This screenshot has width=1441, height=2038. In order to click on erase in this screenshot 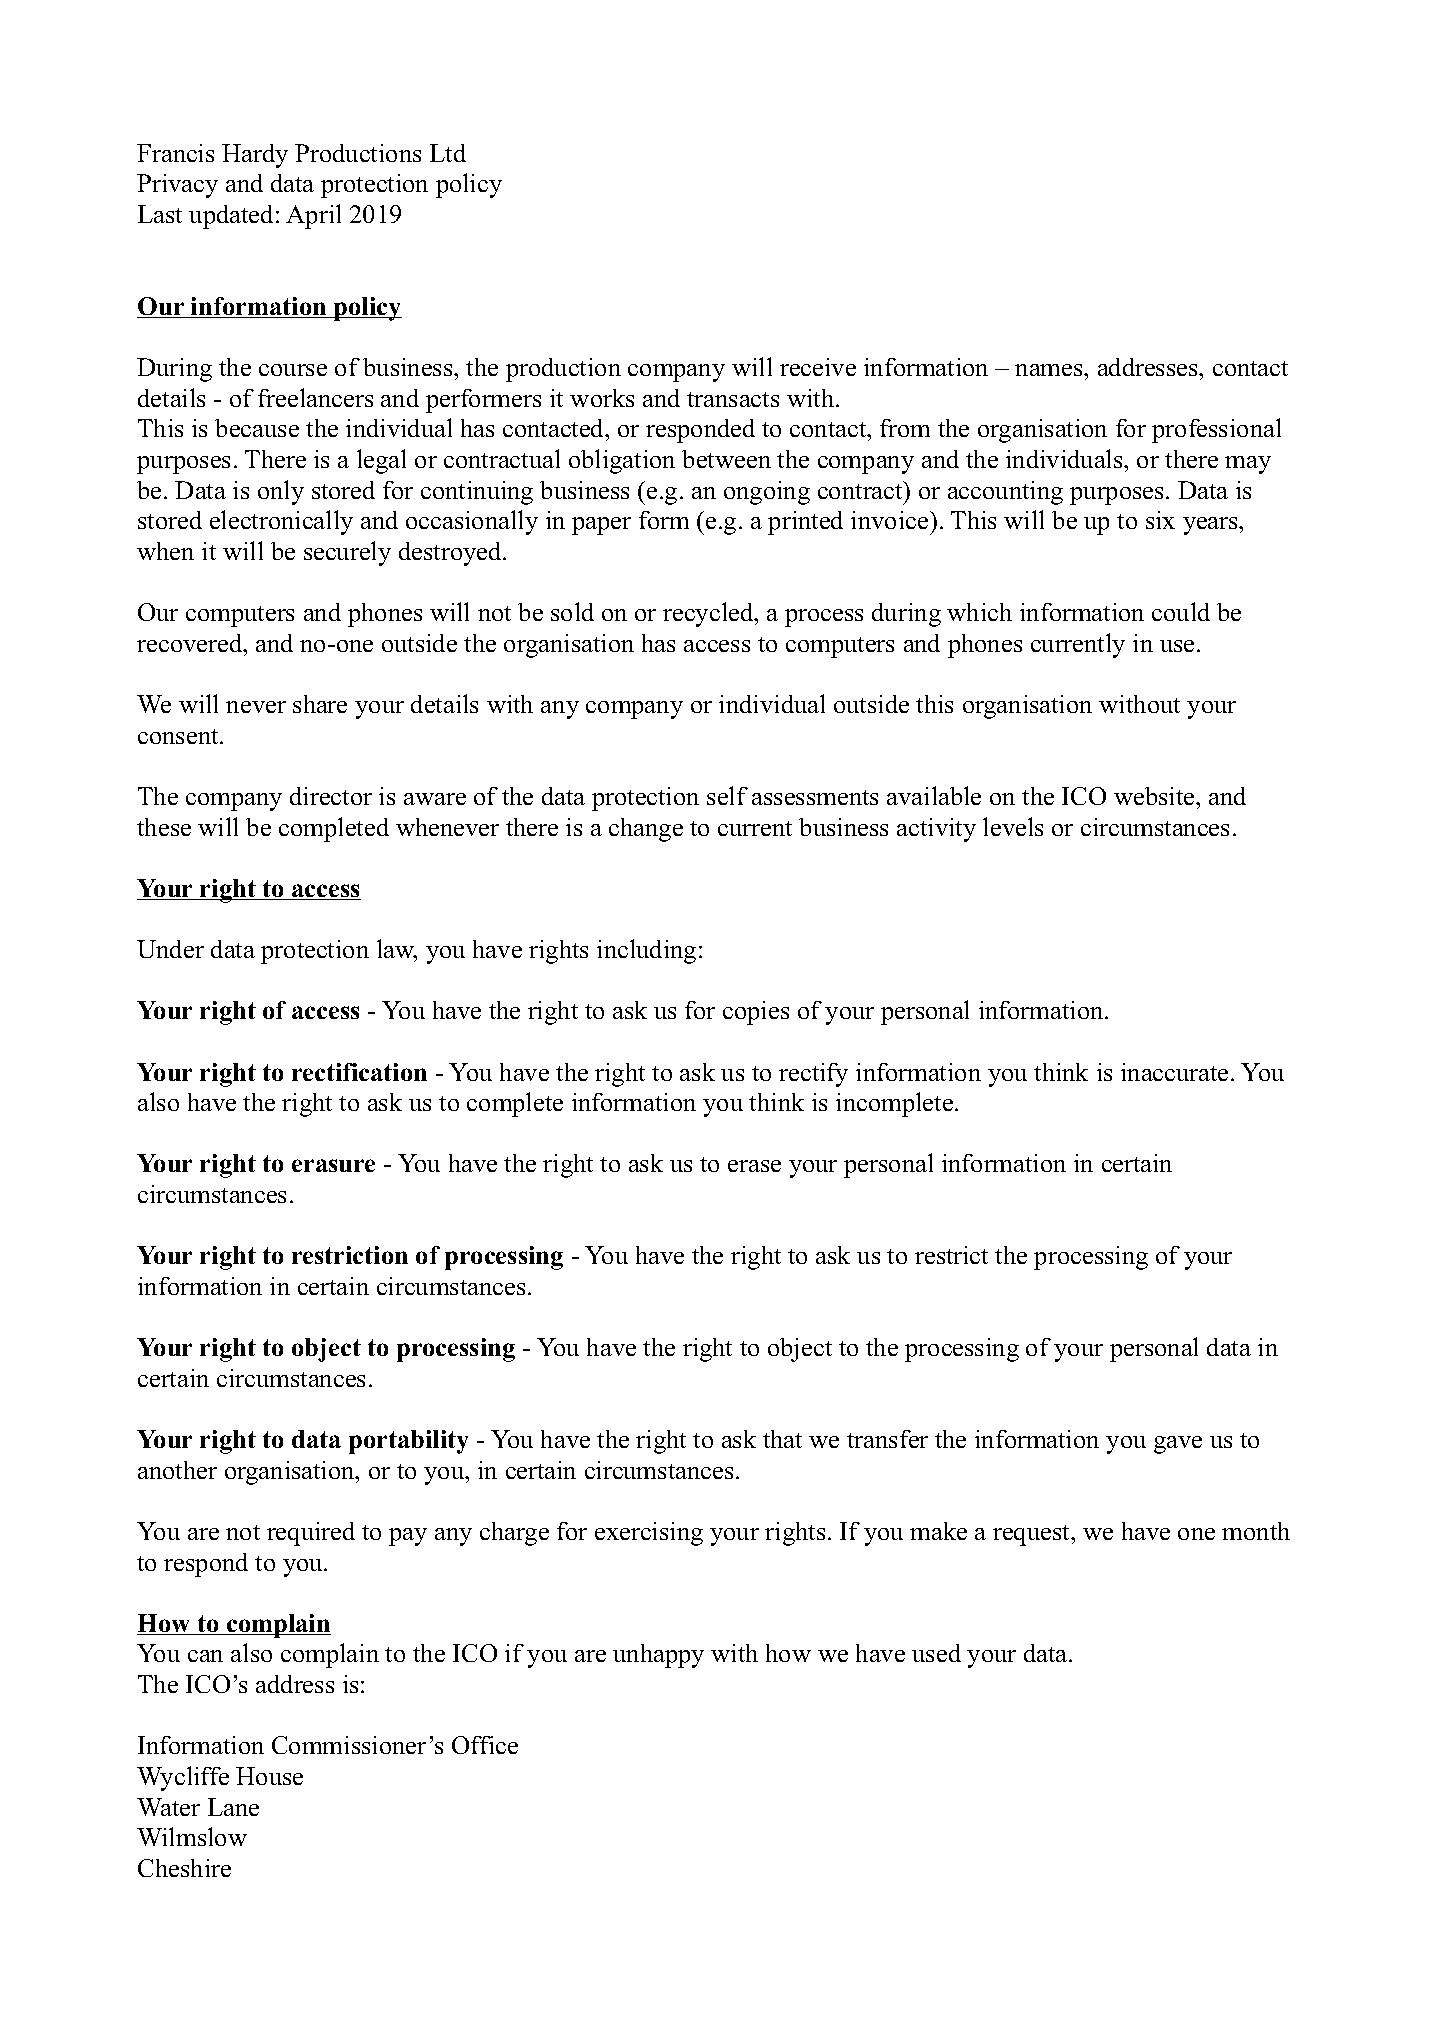, I will do `click(754, 1166)`.
